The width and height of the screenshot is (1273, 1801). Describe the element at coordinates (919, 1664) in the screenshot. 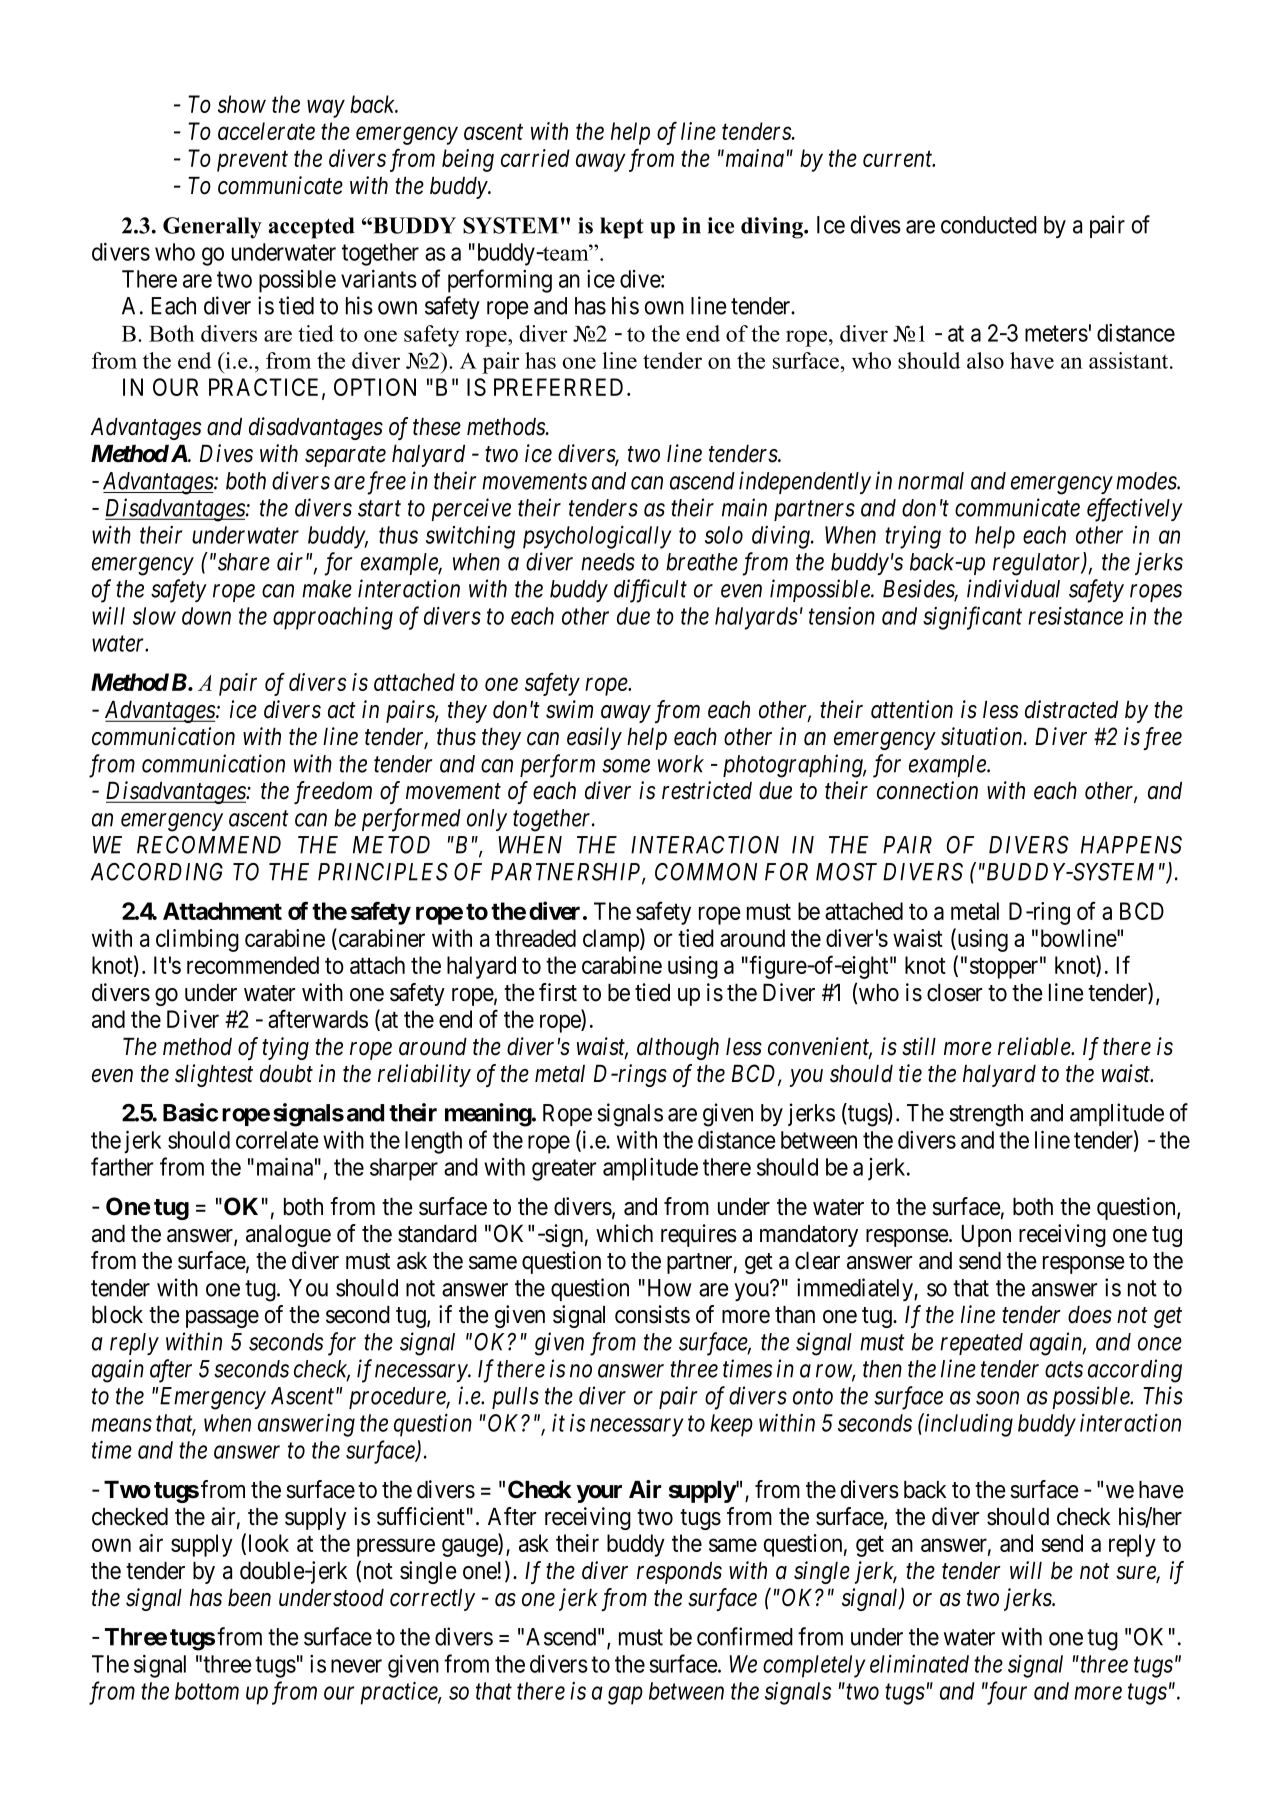

I see `eliminated` at that location.
